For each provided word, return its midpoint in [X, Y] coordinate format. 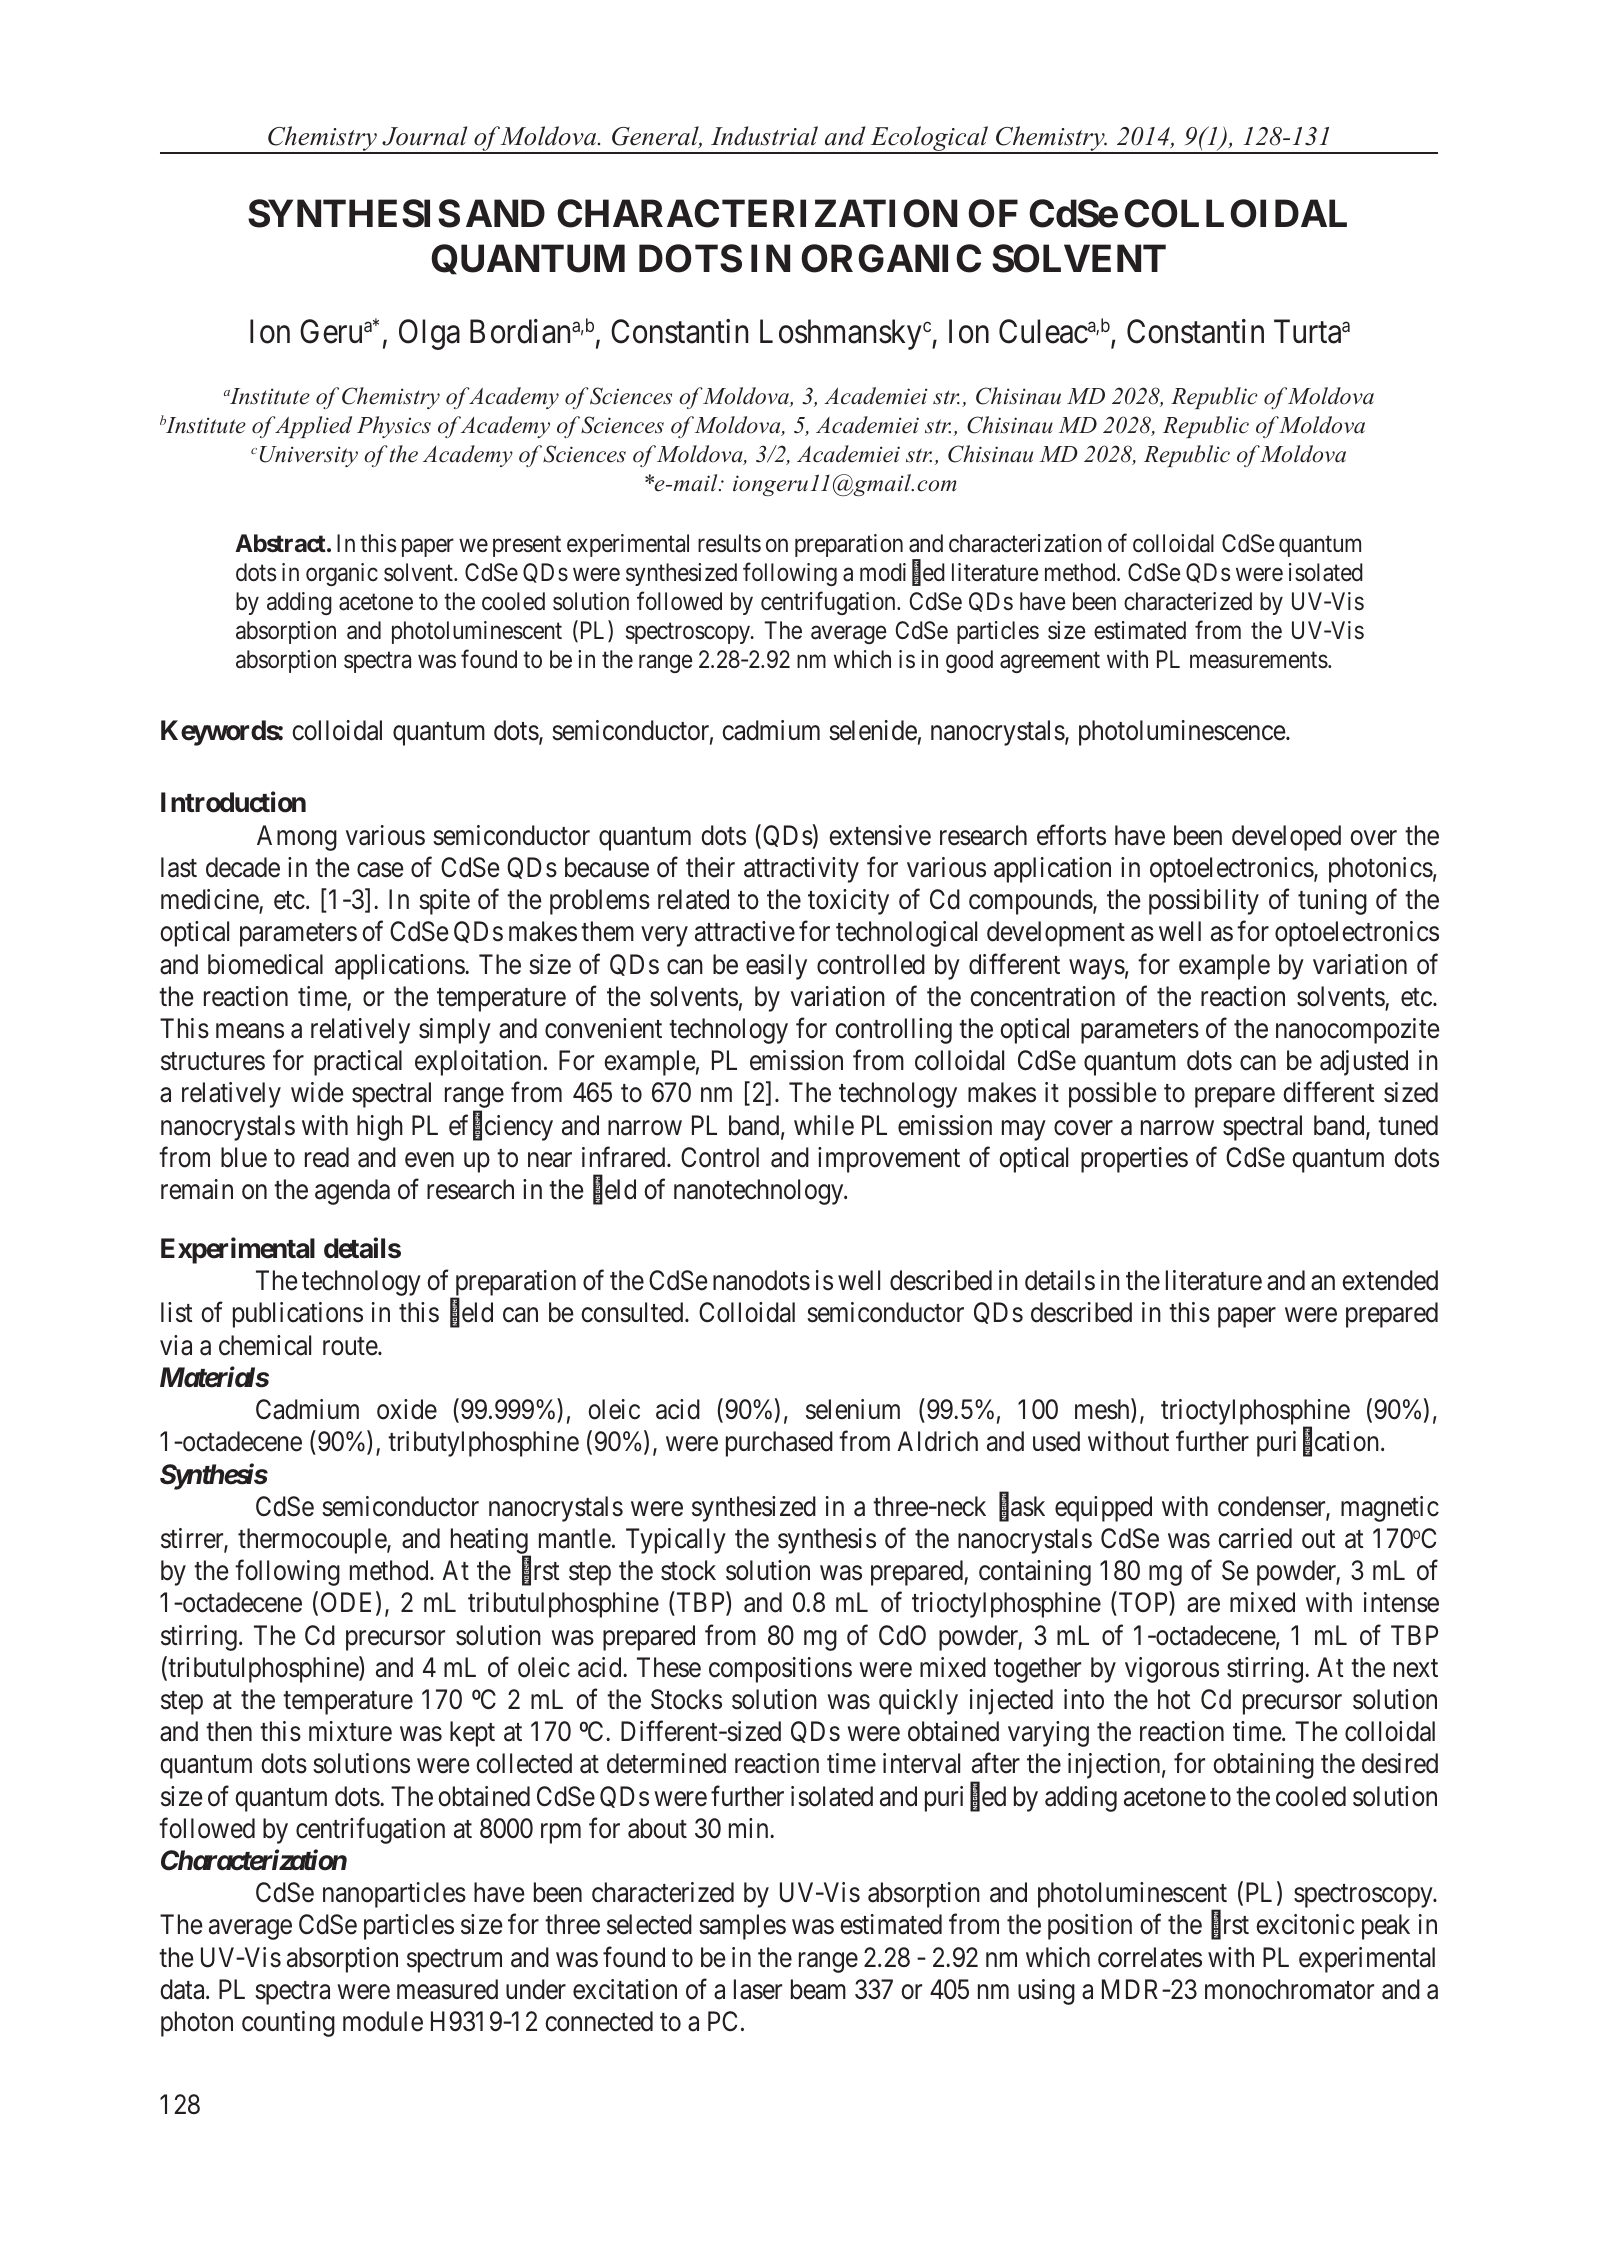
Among [297, 838]
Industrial [764, 136]
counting [288, 2024]
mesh [1103, 1410]
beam [818, 1989]
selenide [873, 730]
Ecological [929, 139]
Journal [425, 136]
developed [1286, 838]
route [351, 1346]
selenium [853, 1409]
